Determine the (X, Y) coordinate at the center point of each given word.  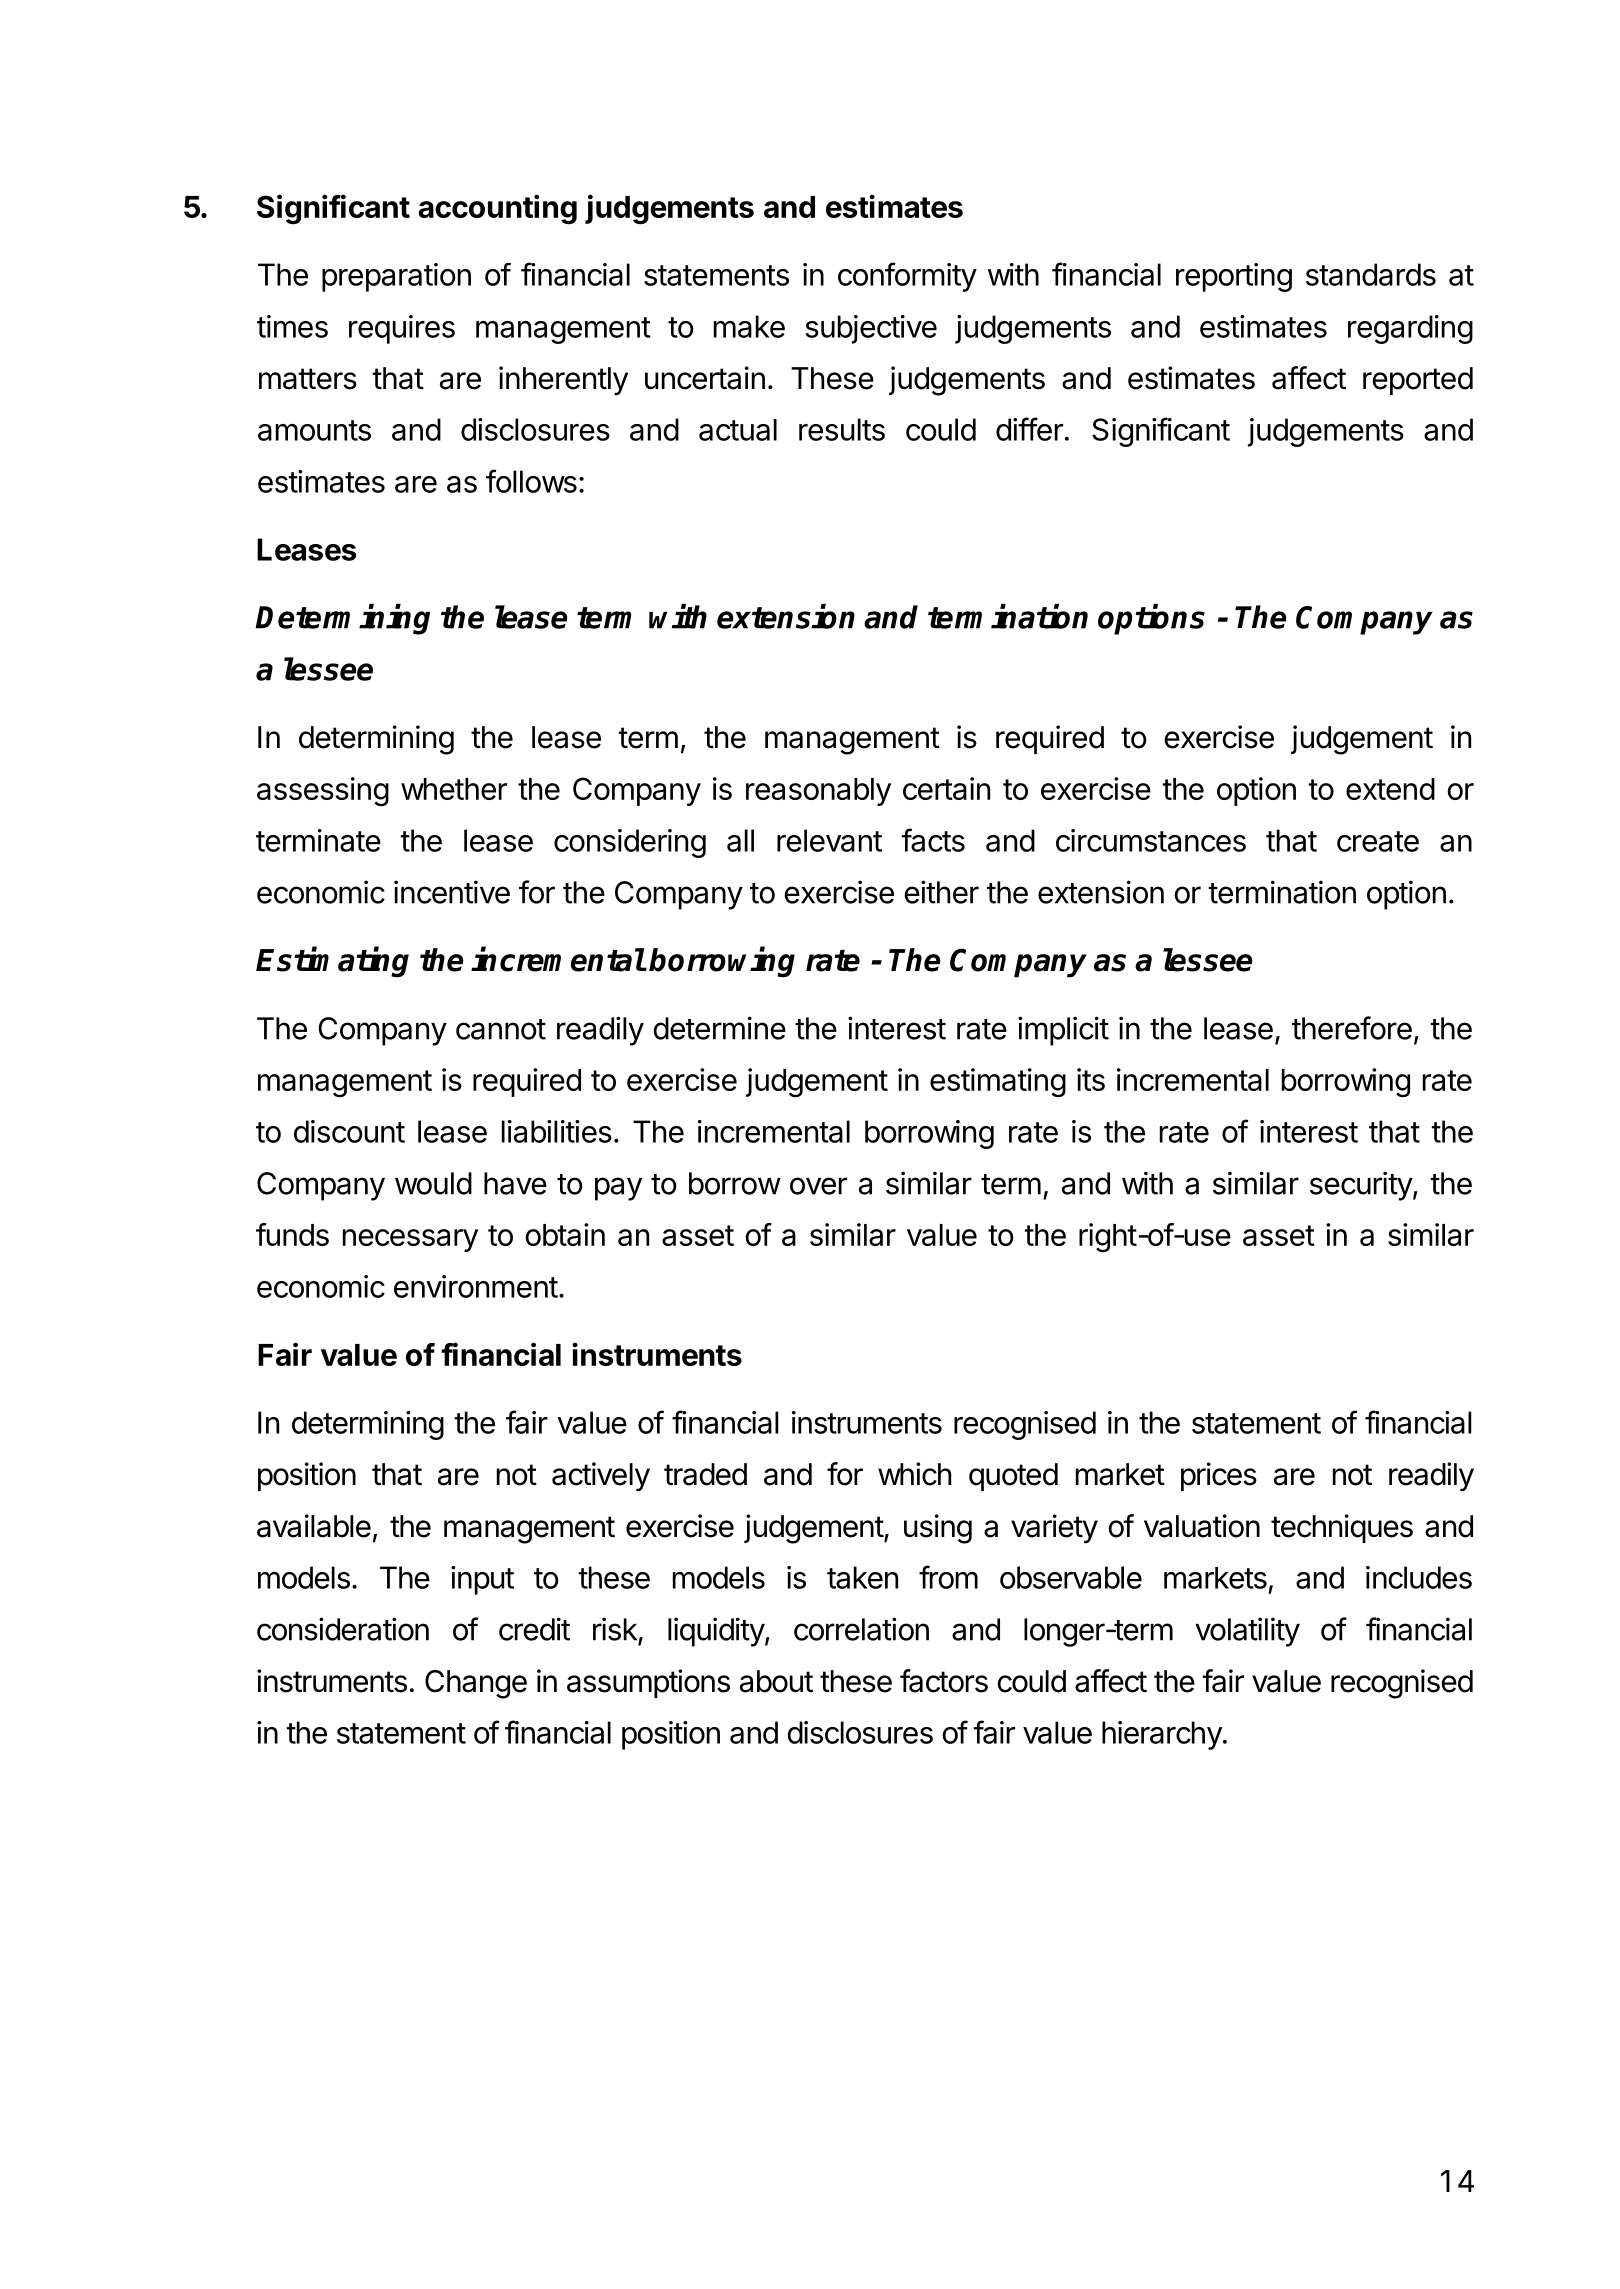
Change (476, 1684)
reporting (1234, 277)
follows (531, 481)
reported (1418, 381)
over (818, 1186)
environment (476, 1286)
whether (454, 789)
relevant (829, 840)
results (842, 429)
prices (1219, 1476)
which (914, 1474)
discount (349, 1131)
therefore (1352, 1028)
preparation (396, 277)
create (1378, 841)
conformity (907, 277)
